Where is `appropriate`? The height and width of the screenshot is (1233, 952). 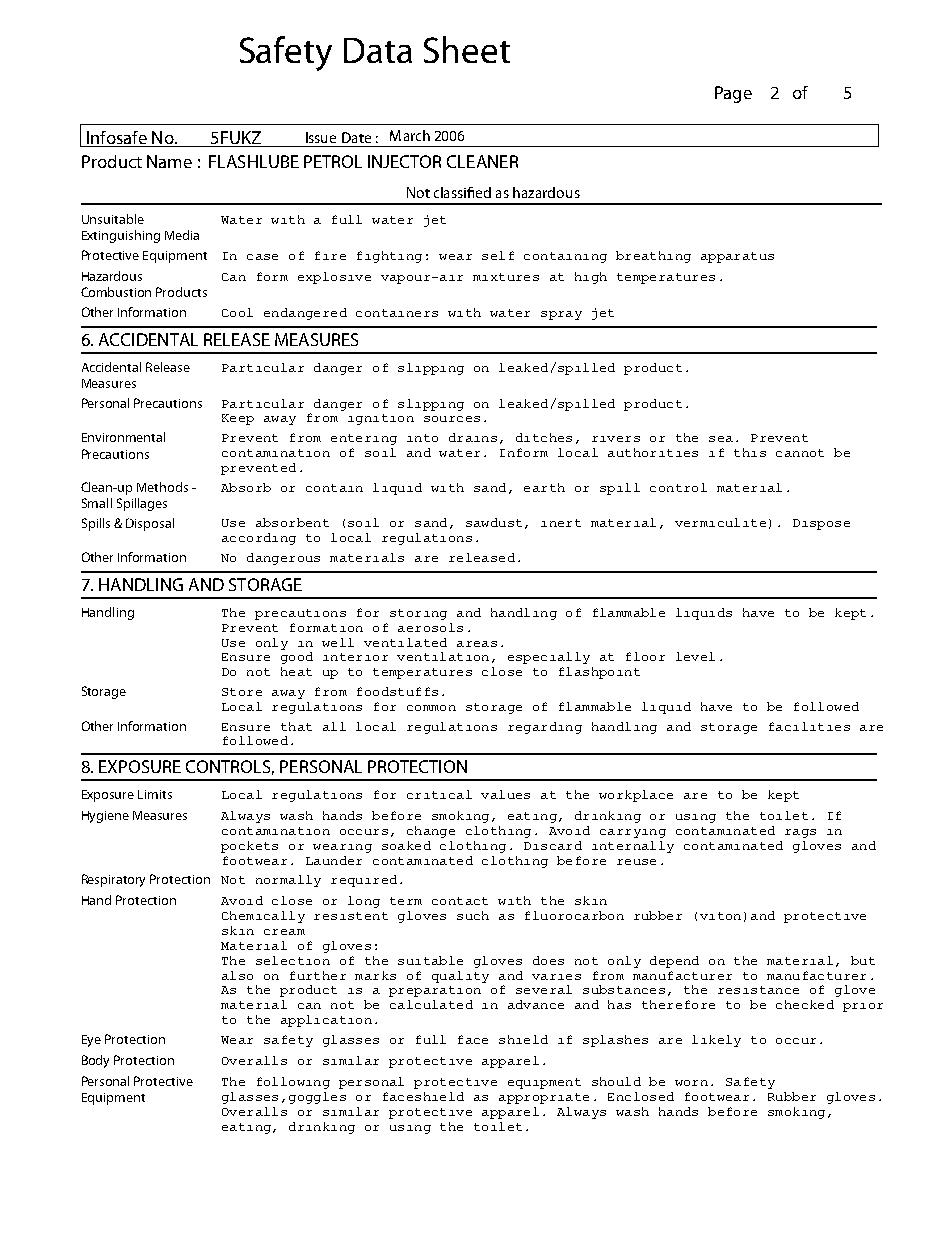
appropriate is located at coordinates (544, 1098).
